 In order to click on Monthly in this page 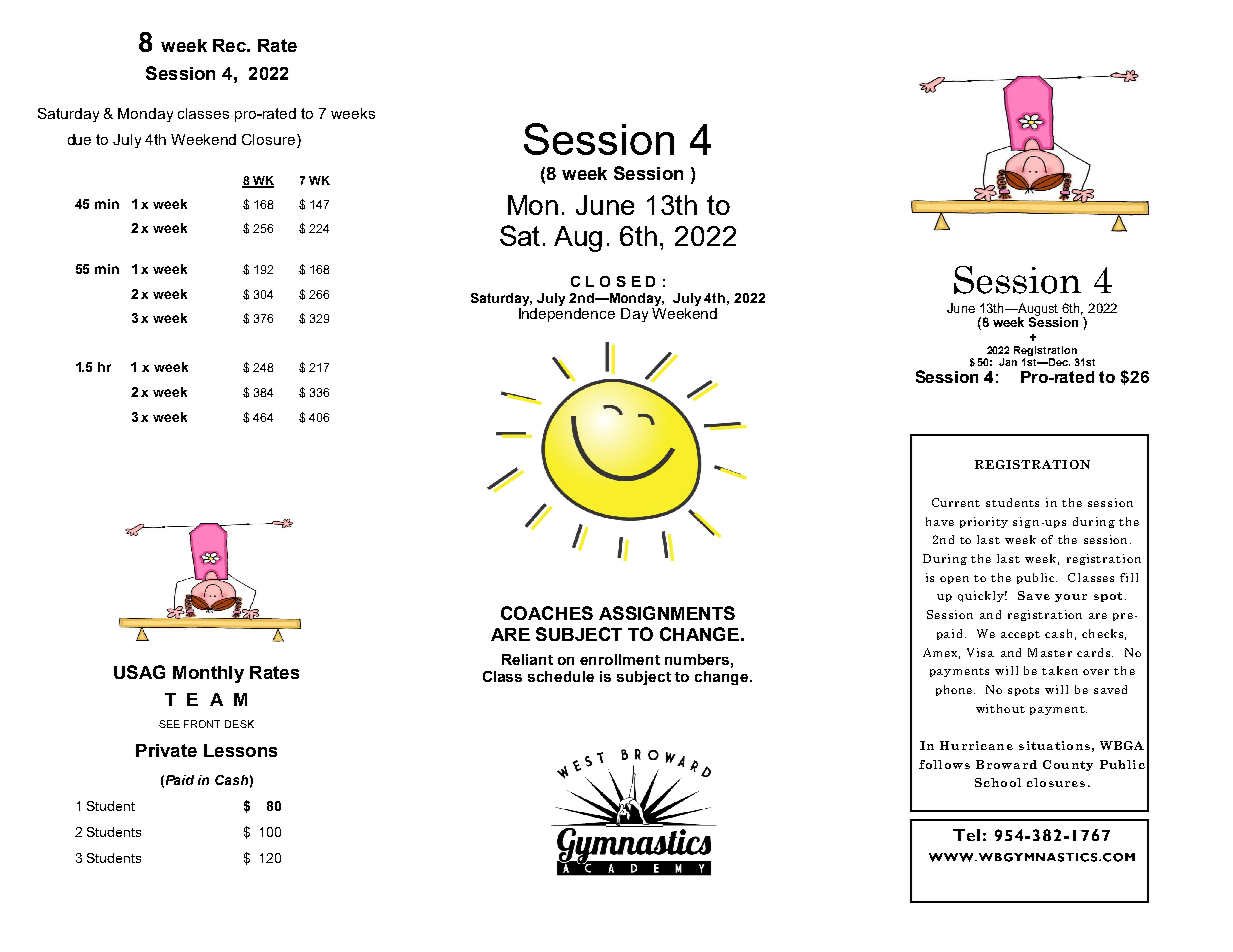, I will do `click(208, 674)`.
